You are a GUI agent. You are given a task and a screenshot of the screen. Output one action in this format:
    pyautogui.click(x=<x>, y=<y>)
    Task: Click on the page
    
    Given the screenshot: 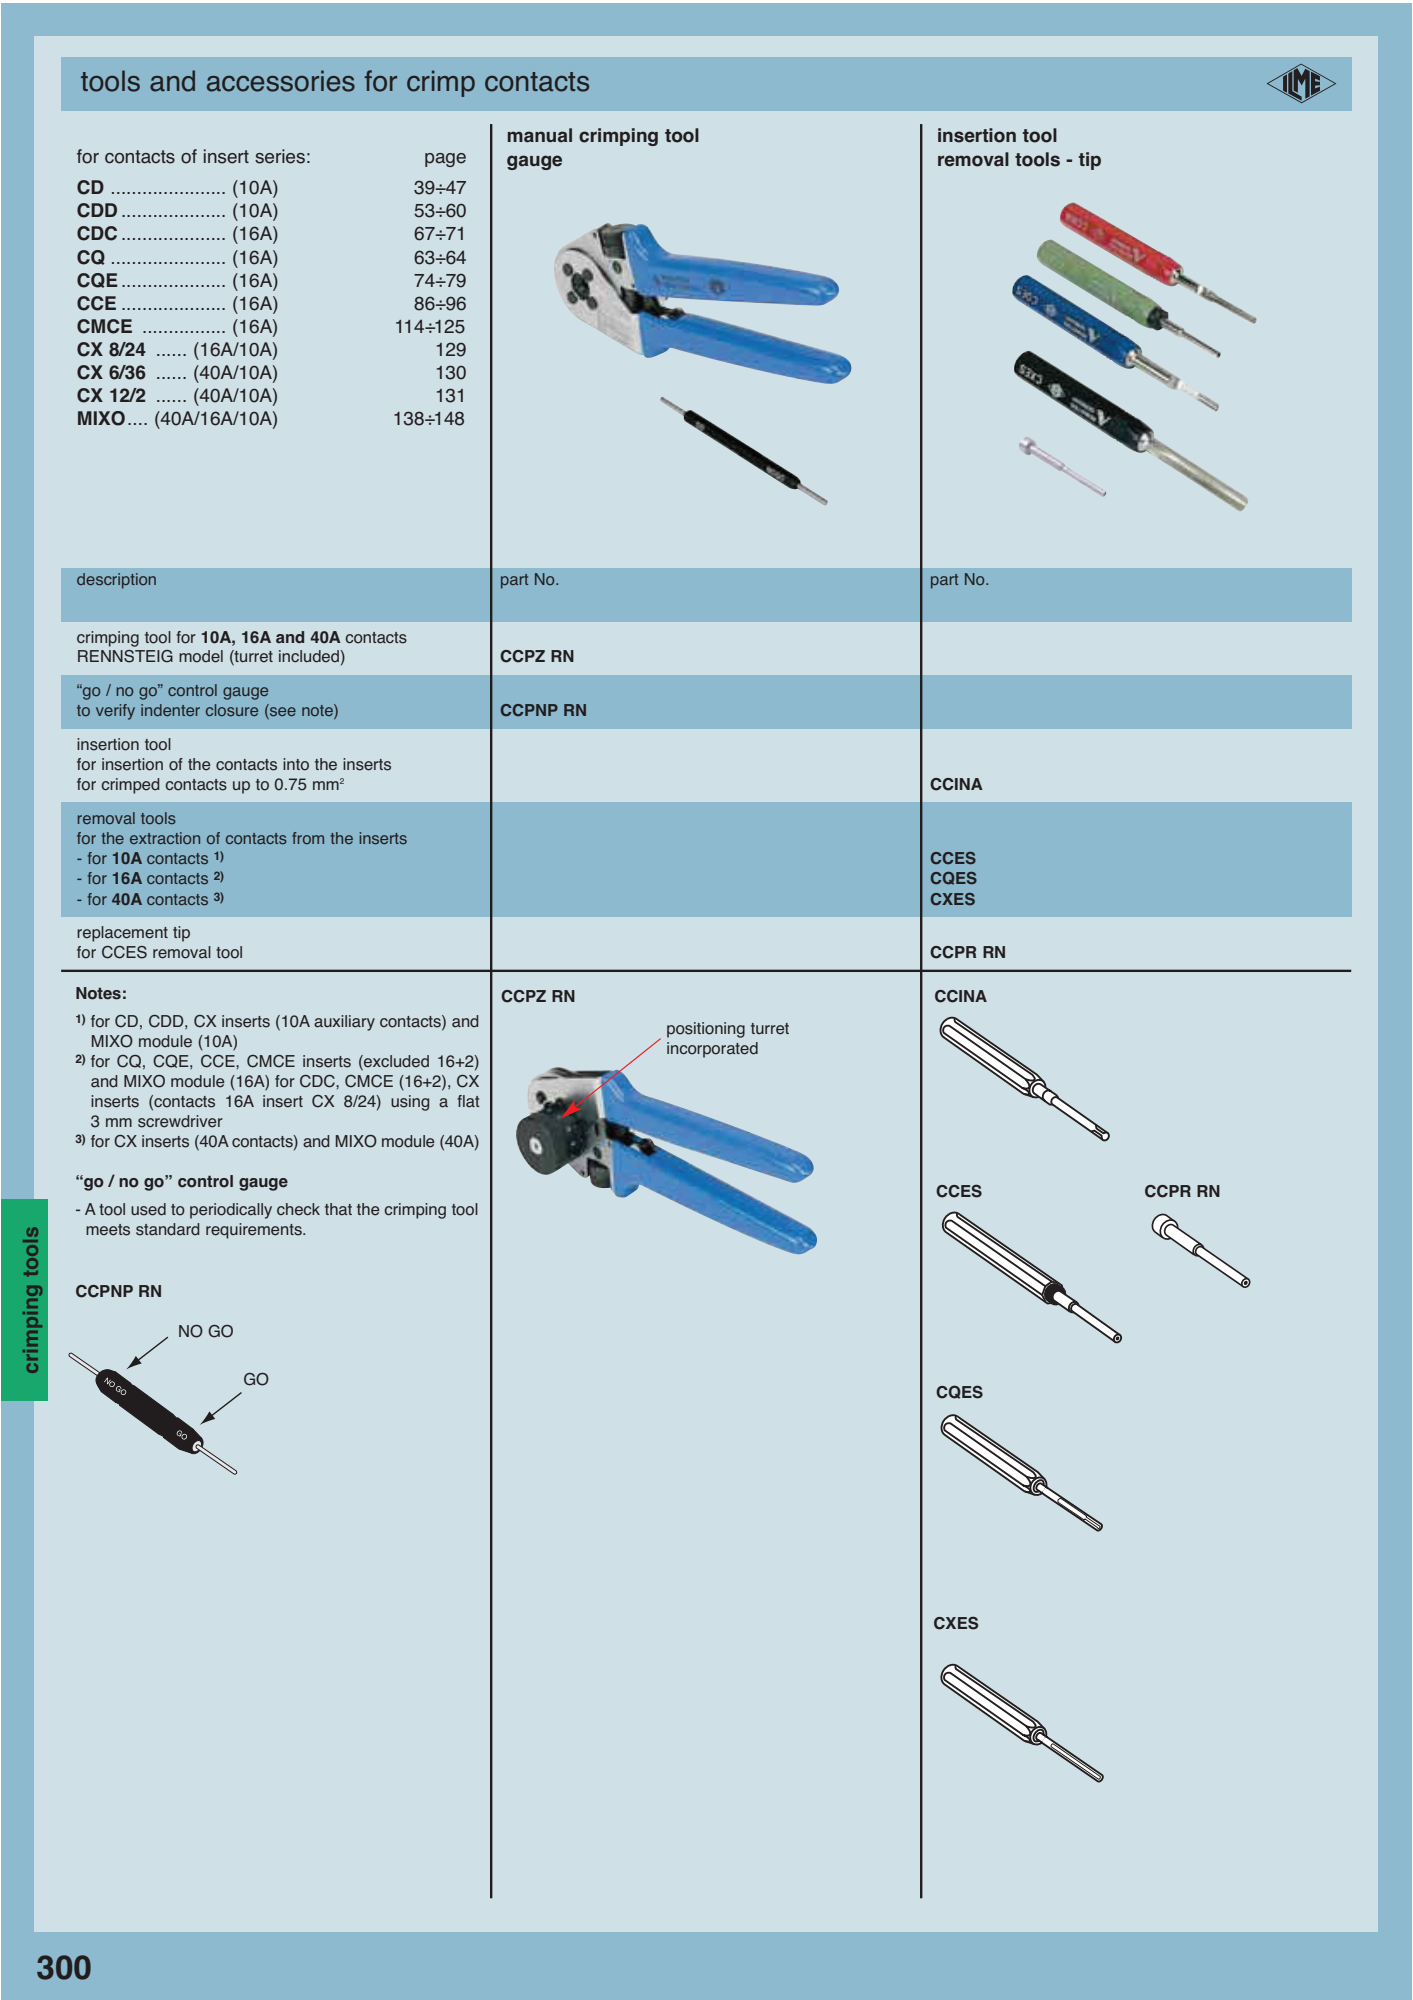 What is the action you would take?
    pyautogui.click(x=445, y=160)
